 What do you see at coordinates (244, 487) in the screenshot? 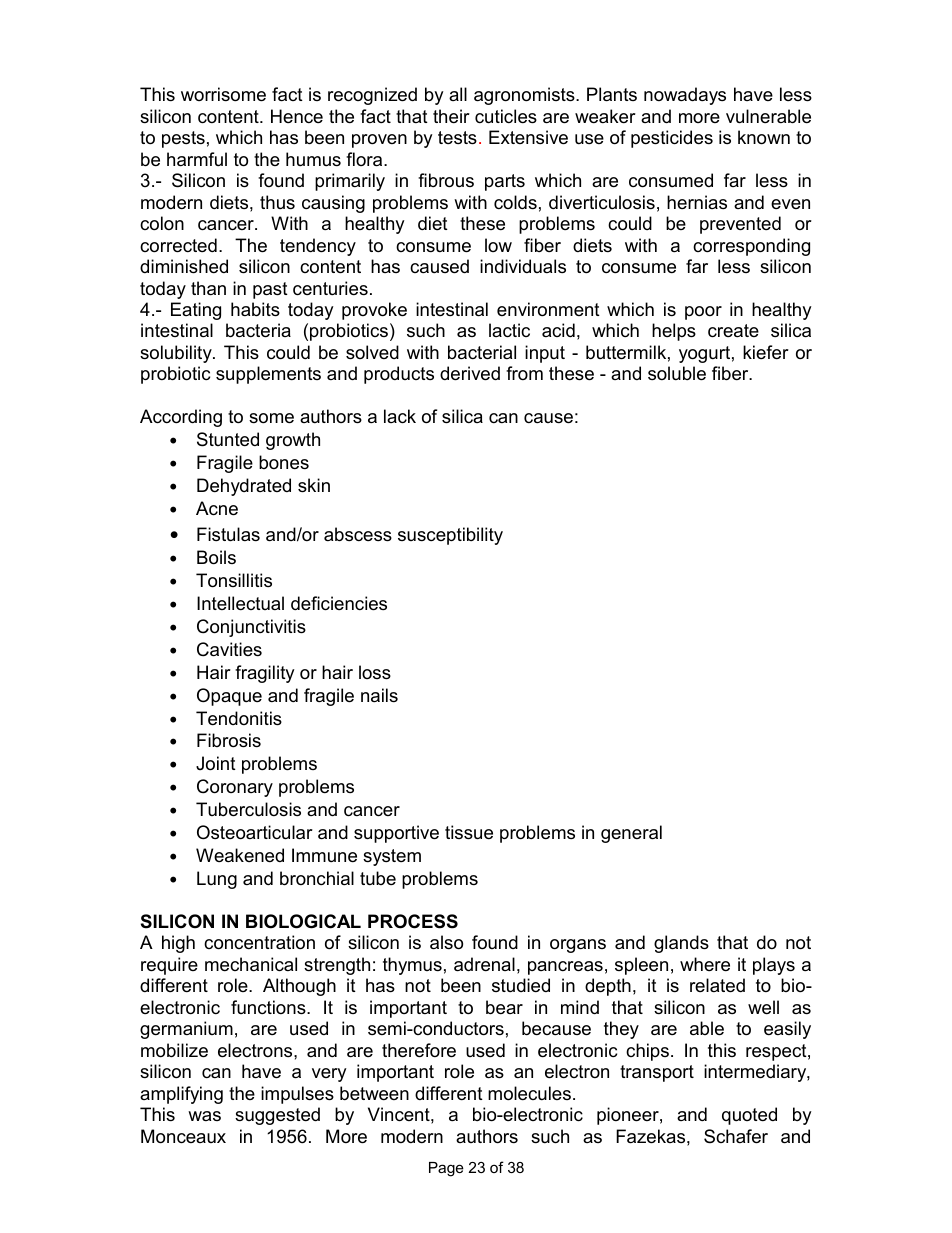
I see `Dehydrated` at bounding box center [244, 487].
